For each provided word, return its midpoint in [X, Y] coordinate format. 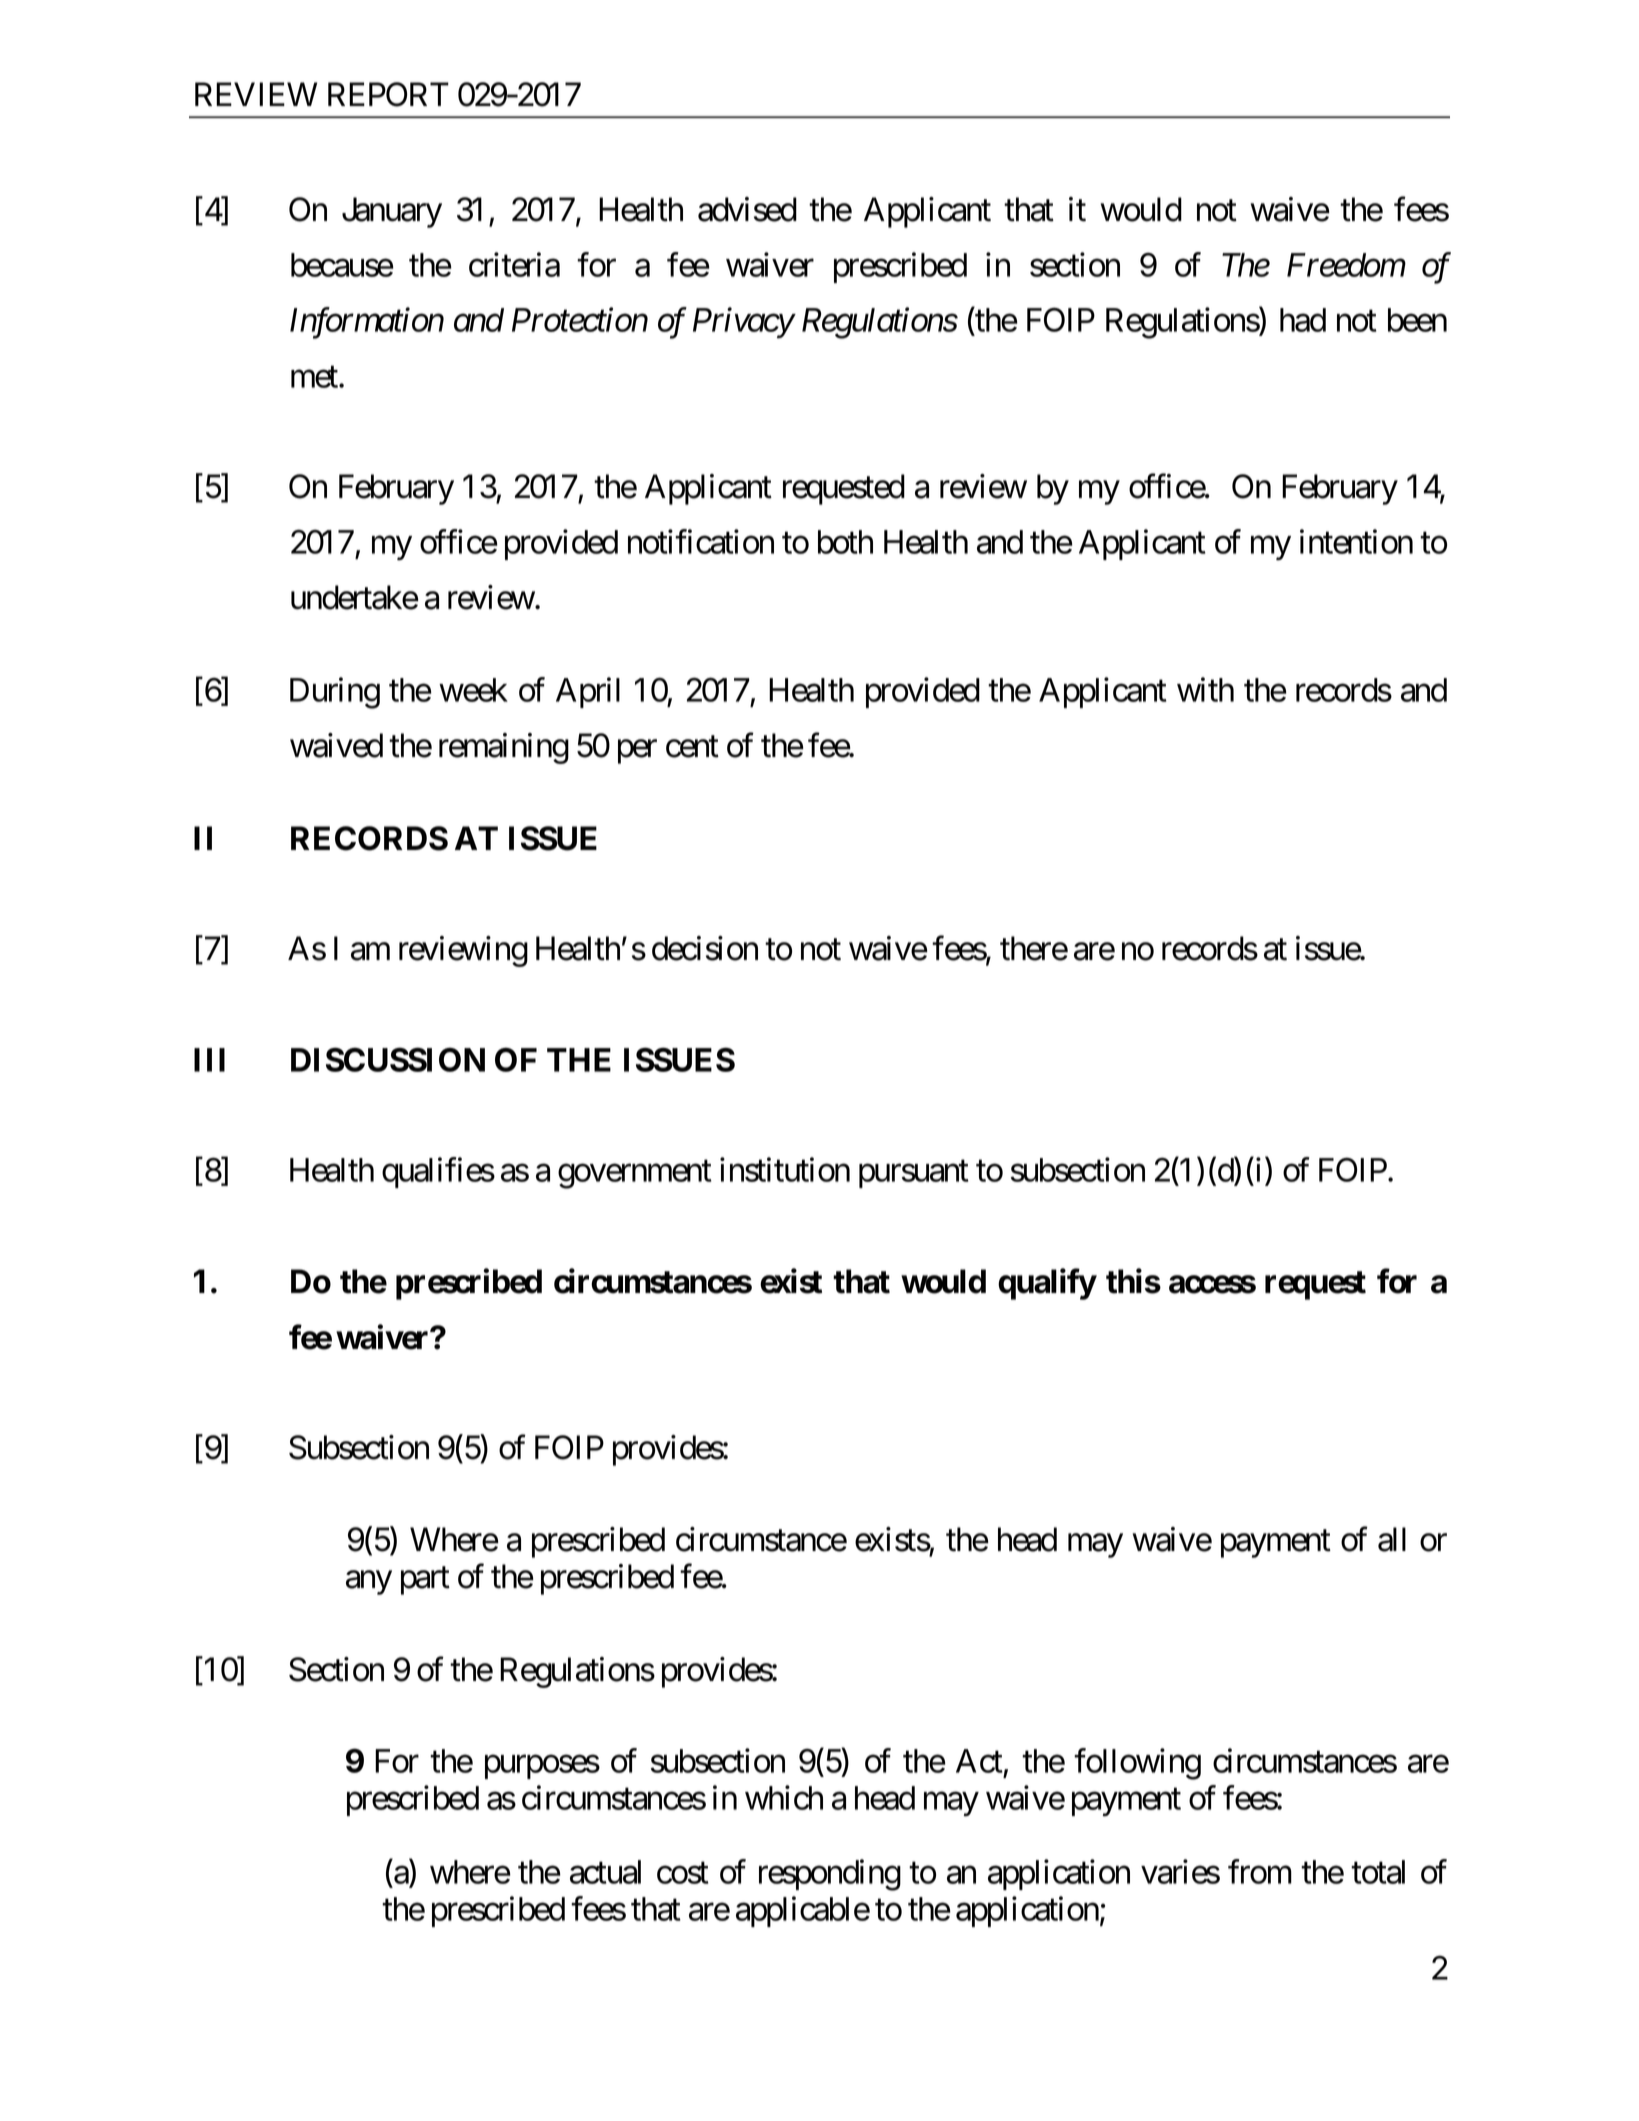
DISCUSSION [388, 1059]
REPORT [388, 94]
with [1205, 689]
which [784, 1798]
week [473, 690]
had [1303, 320]
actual [605, 1872]
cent [692, 747]
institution [785, 1170]
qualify [1047, 1284]
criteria [514, 264]
